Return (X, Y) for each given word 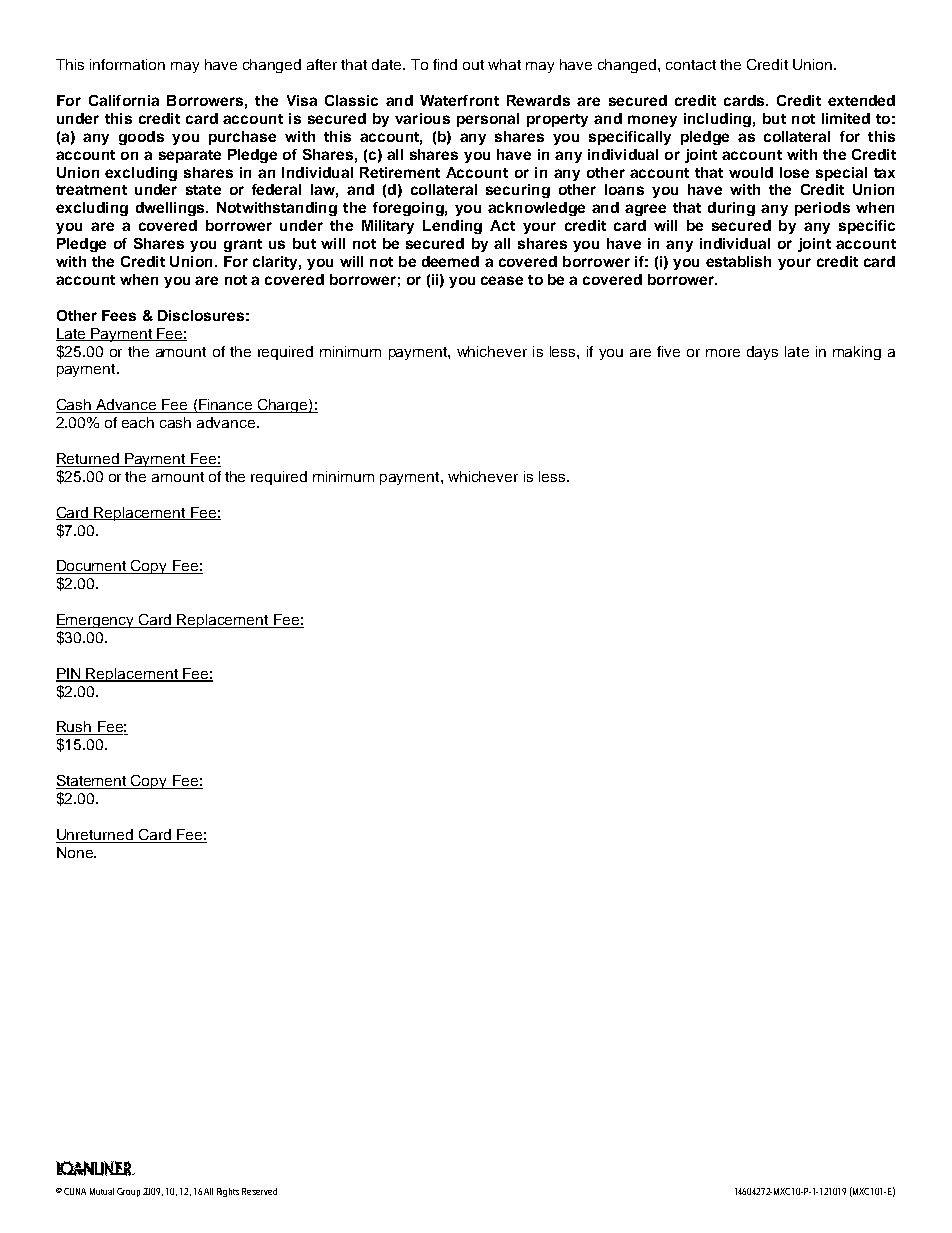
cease (502, 280)
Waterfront (459, 100)
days (762, 353)
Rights (228, 1192)
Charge (283, 406)
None (76, 852)
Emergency (96, 621)
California (124, 100)
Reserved (259, 1191)
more (723, 353)
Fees (119, 315)
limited (846, 118)
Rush (75, 728)
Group (128, 1192)
